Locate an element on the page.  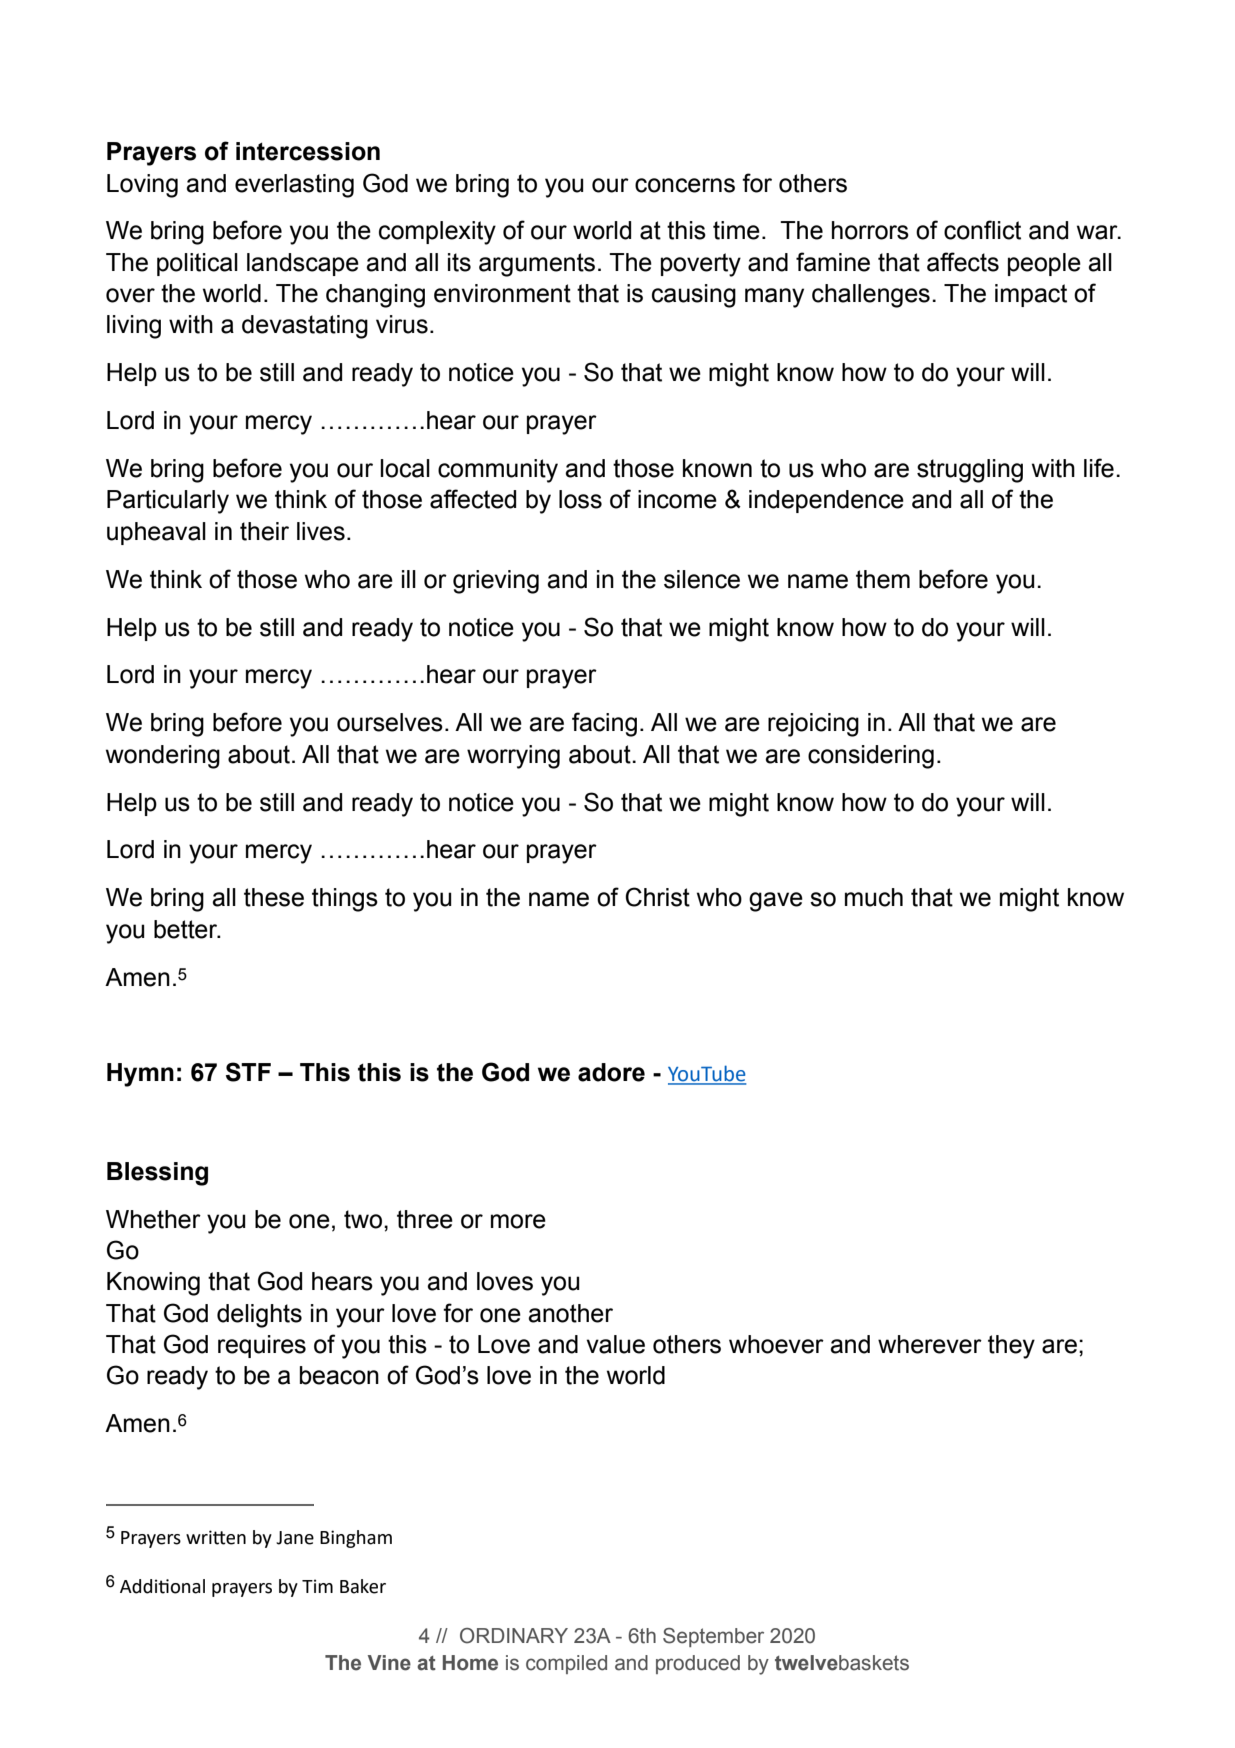
everlasting is located at coordinates (294, 186).
